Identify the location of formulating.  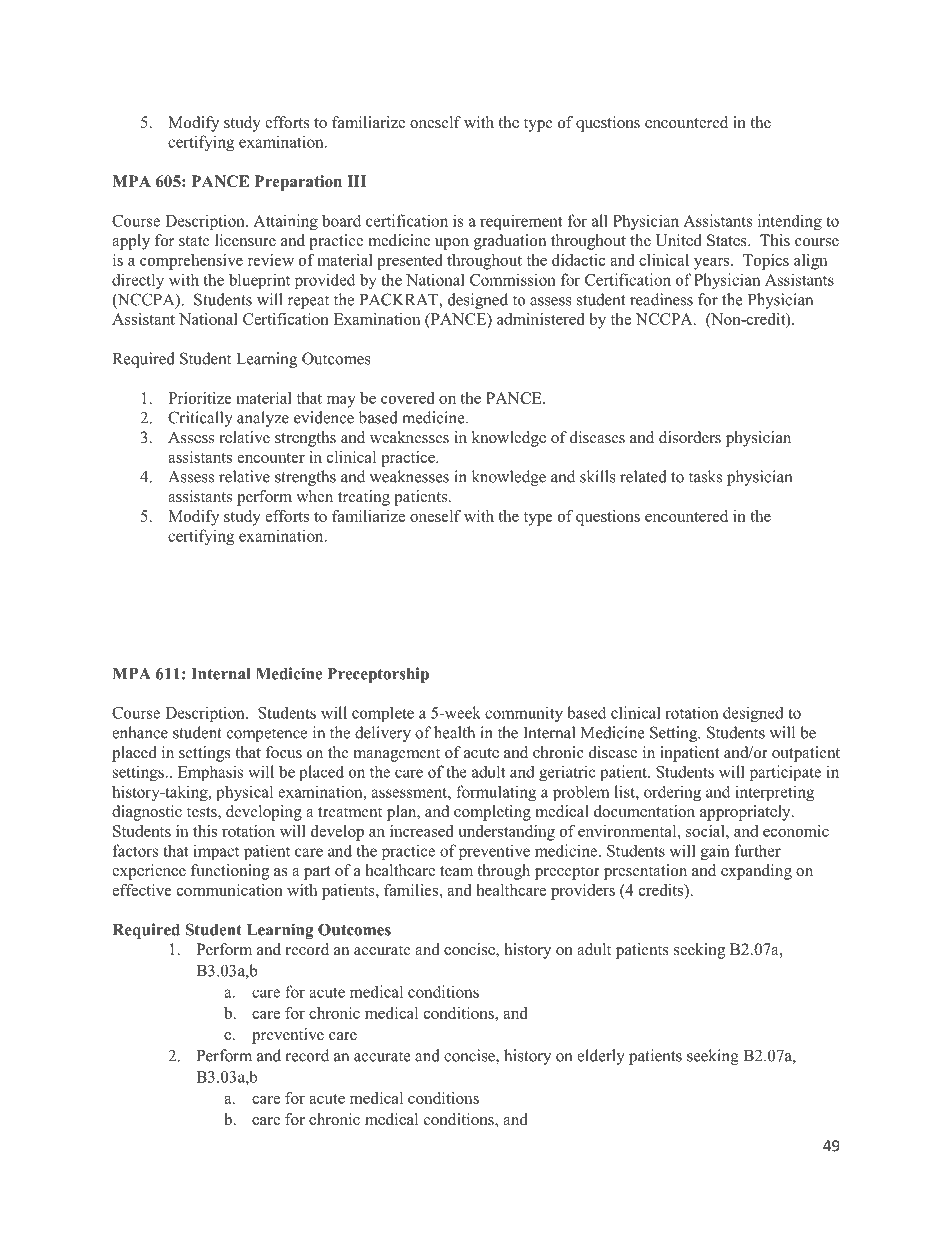
(496, 793).
